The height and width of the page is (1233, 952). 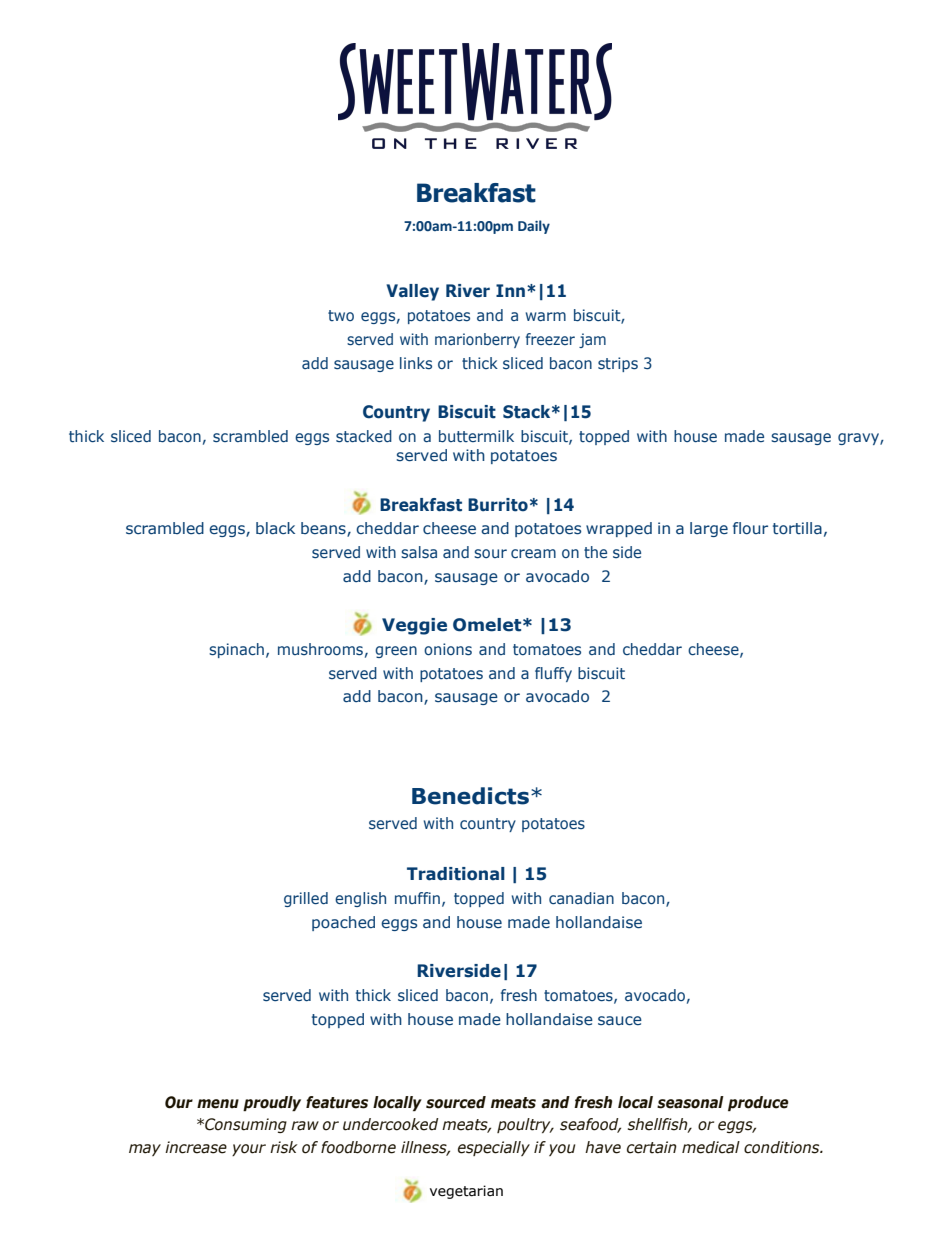 What do you see at coordinates (620, 1021) in the page?
I see `sauce` at bounding box center [620, 1021].
